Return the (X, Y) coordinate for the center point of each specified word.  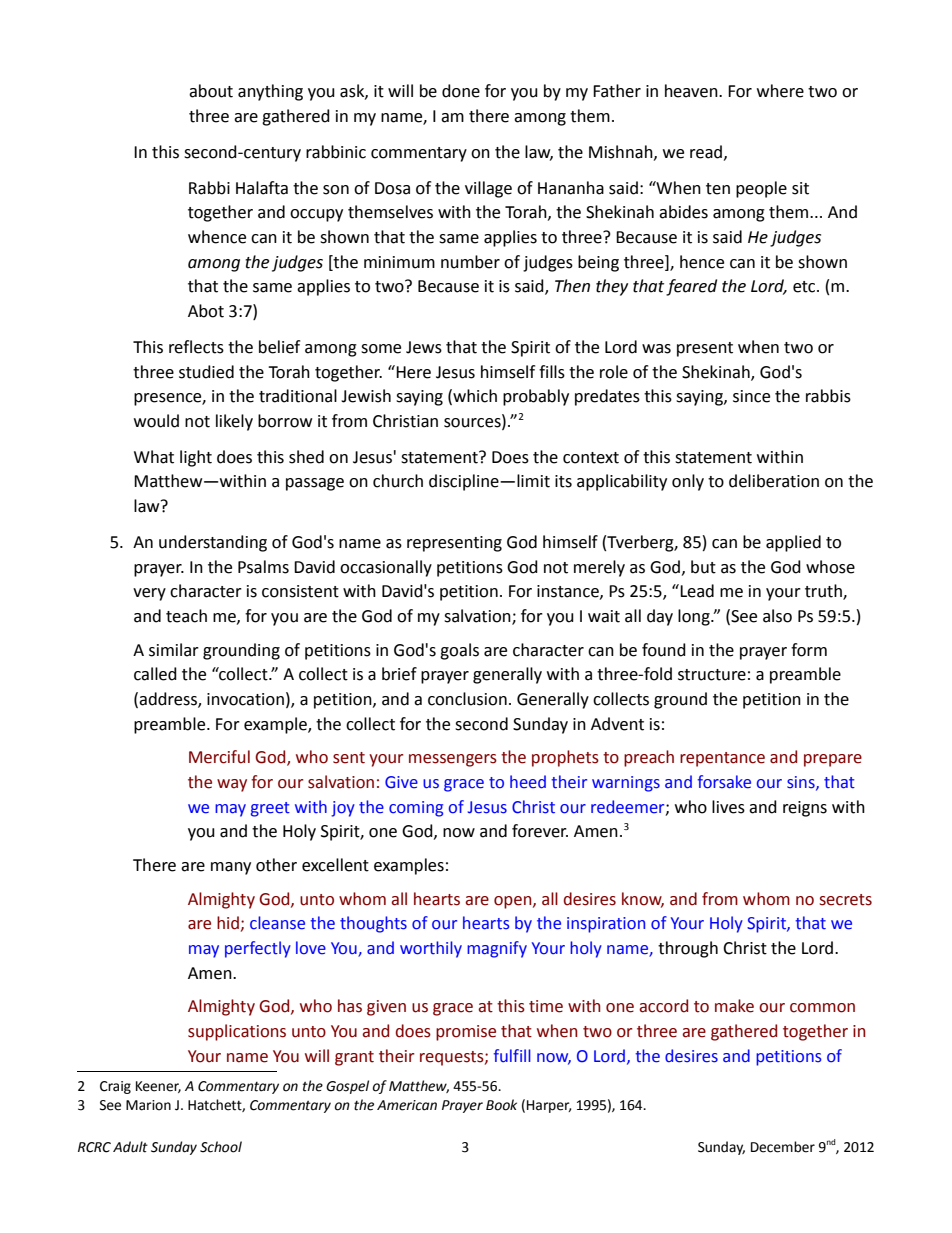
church (398, 481)
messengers (453, 760)
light (196, 458)
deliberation (774, 481)
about (211, 91)
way (232, 785)
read (706, 152)
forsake (724, 782)
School (221, 1147)
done (461, 91)
